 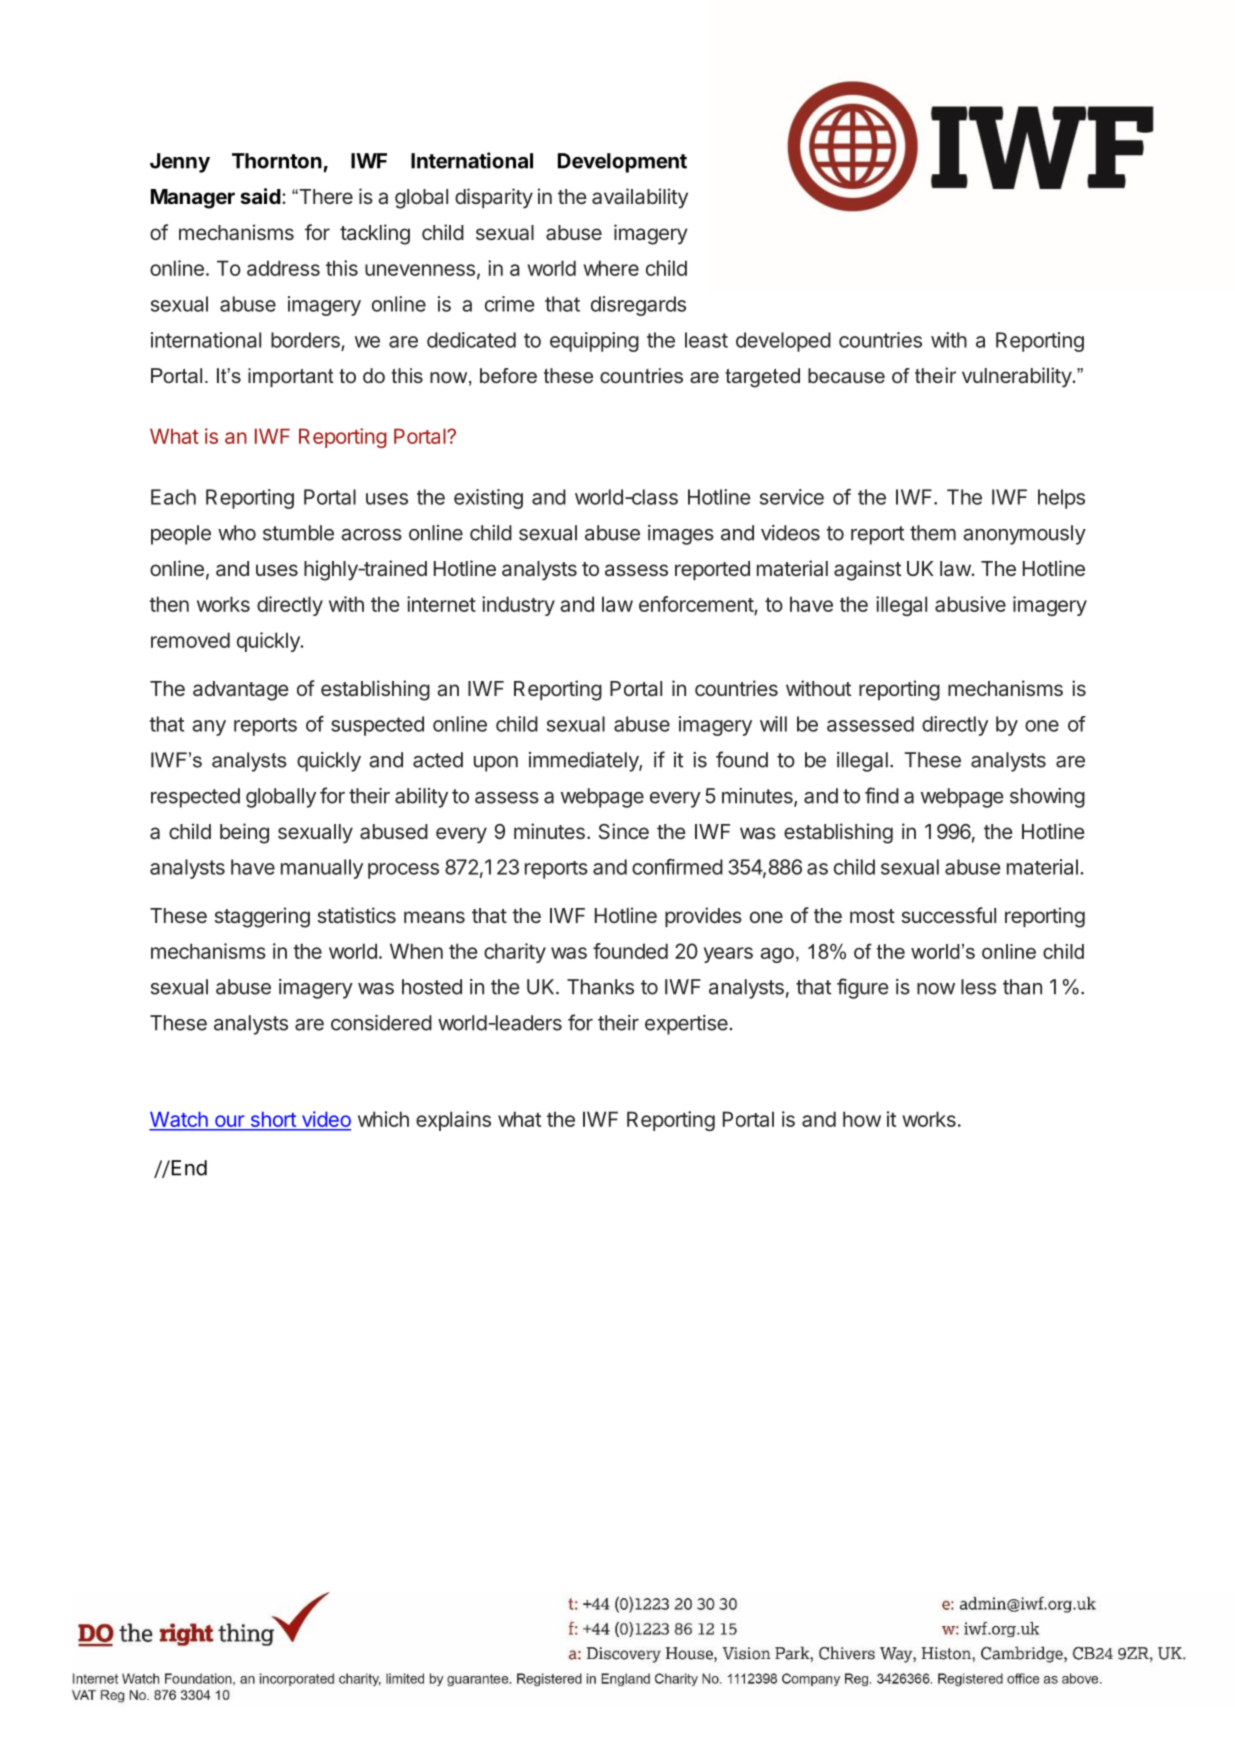 I want to click on important, so click(x=291, y=377).
